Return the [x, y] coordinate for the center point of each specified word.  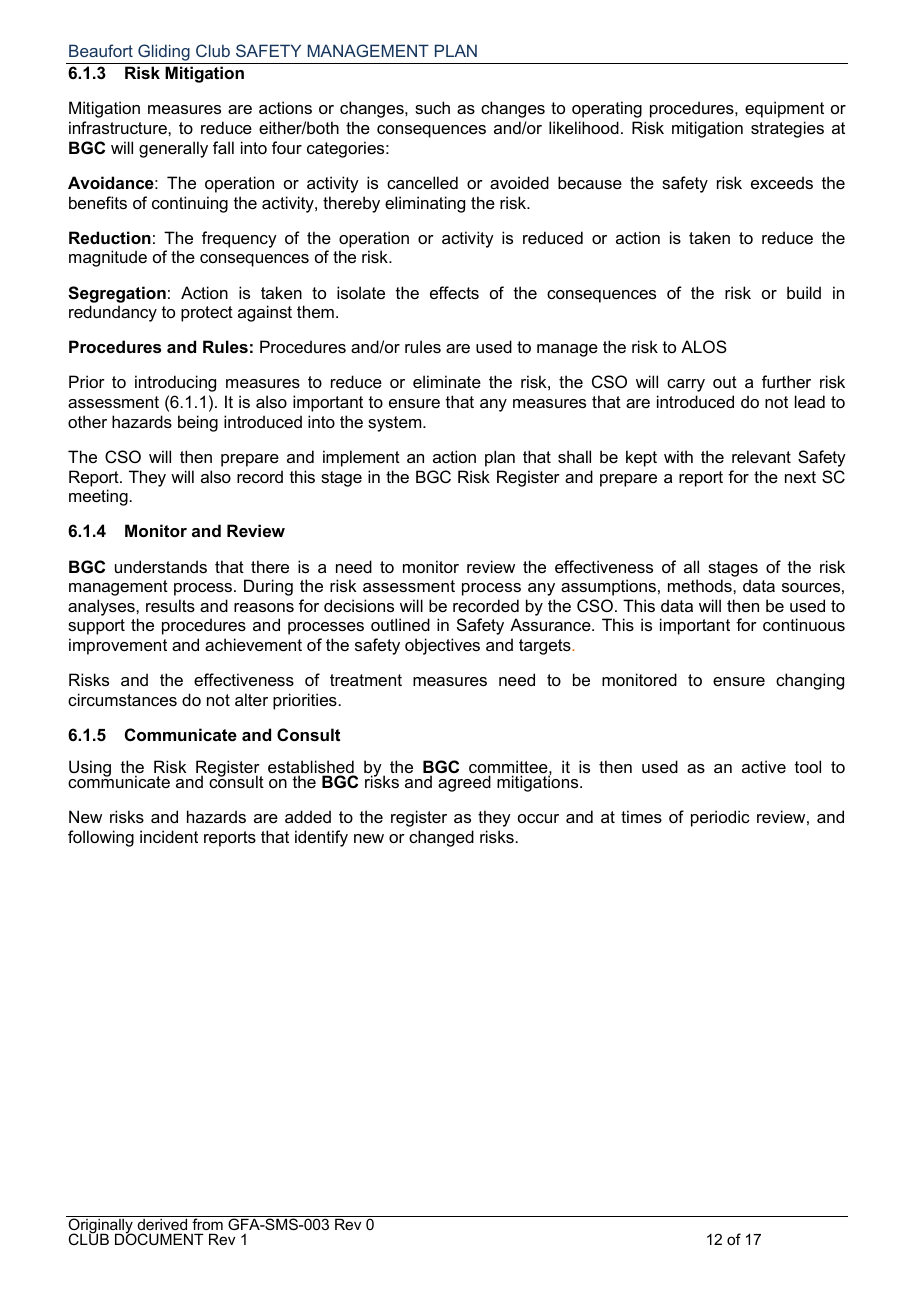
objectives [442, 646]
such [432, 107]
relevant [761, 456]
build [804, 292]
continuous [804, 624]
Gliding [164, 54]
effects [454, 292]
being [198, 423]
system [396, 424]
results [170, 605]
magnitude [108, 258]
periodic [720, 818]
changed [441, 838]
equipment [784, 109]
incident [169, 836]
